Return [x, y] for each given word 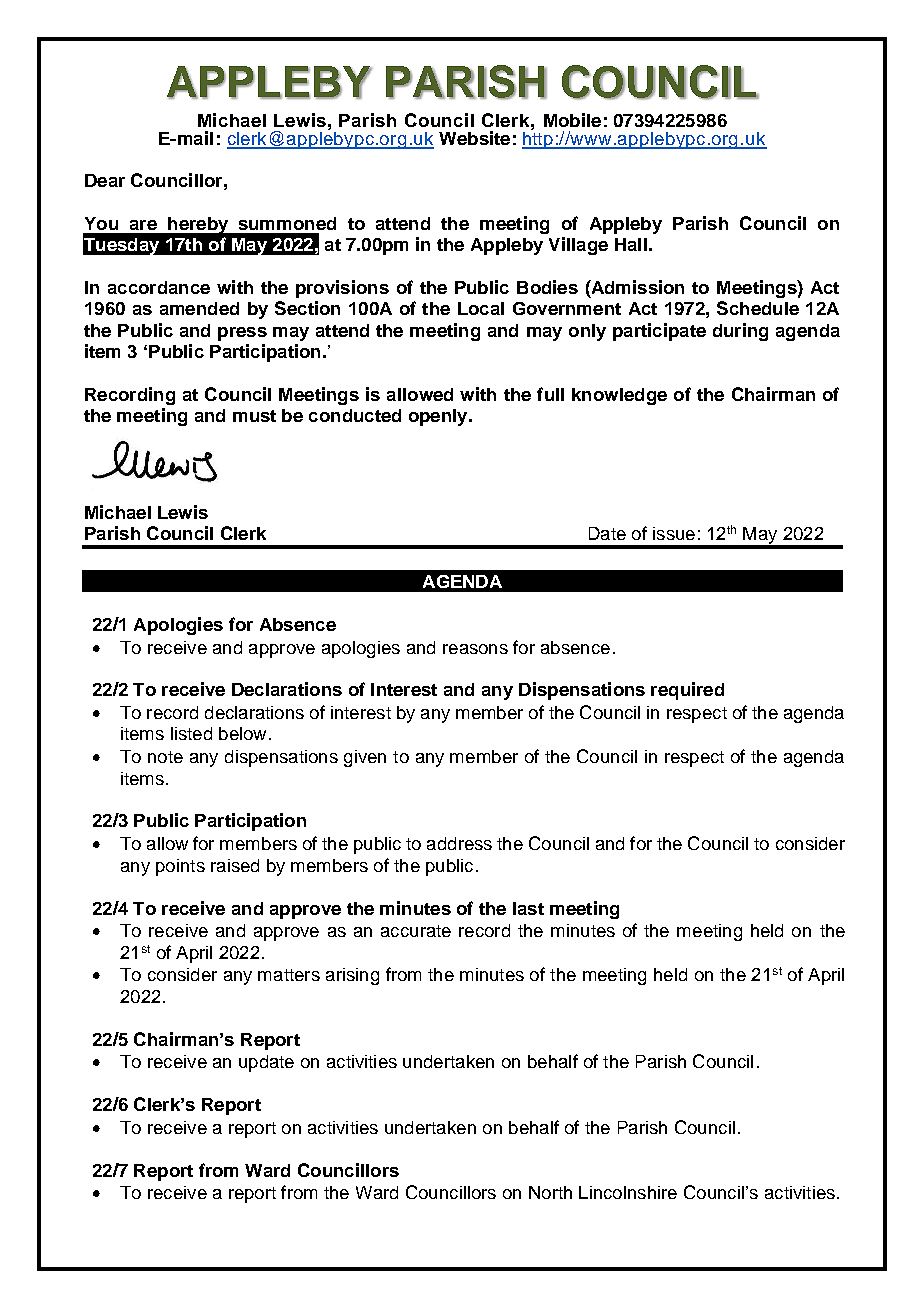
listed [191, 733]
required [687, 691]
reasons [475, 649]
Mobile [572, 120]
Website [474, 138]
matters [289, 975]
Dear [105, 180]
